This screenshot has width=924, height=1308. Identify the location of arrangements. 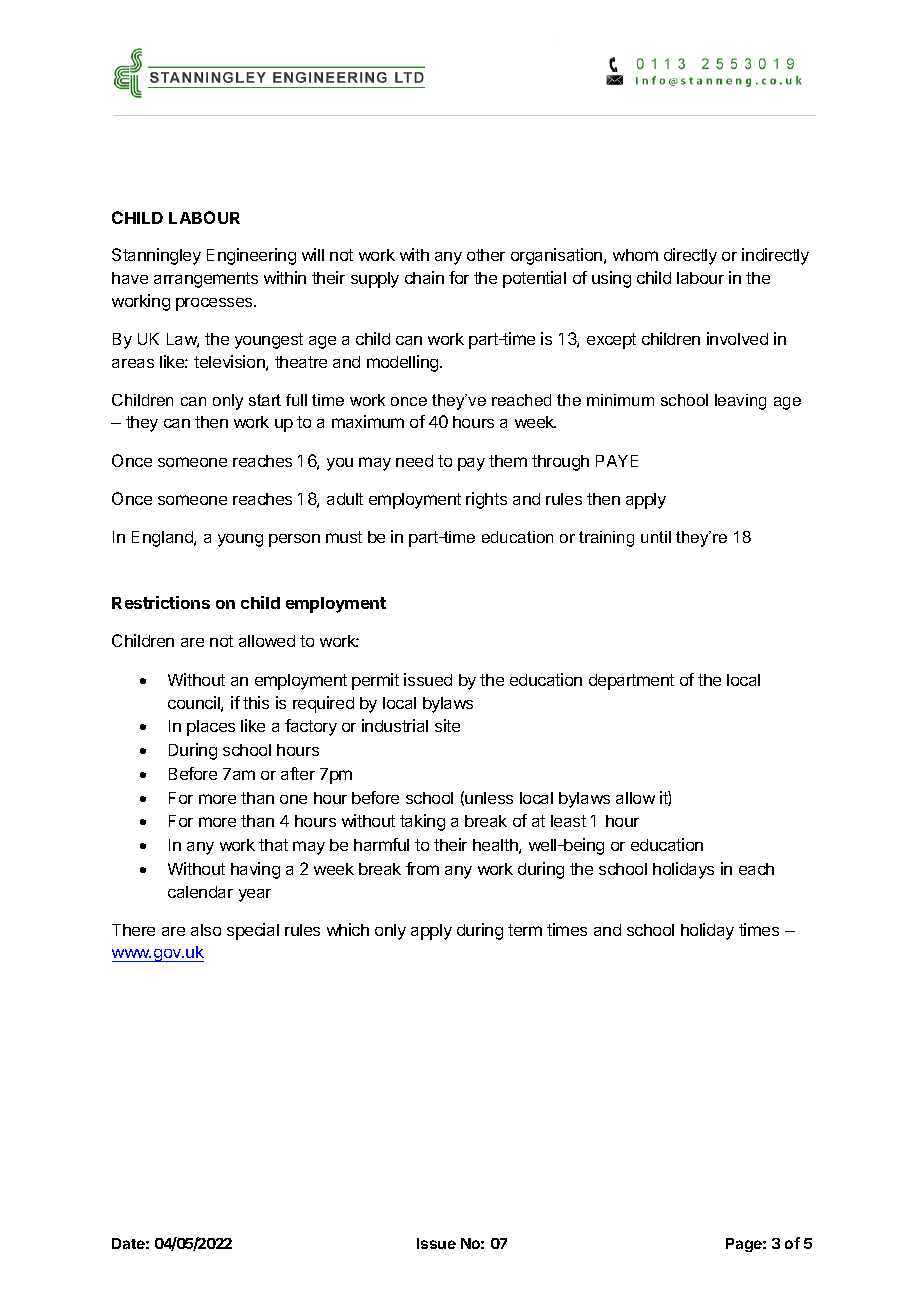
(206, 280).
